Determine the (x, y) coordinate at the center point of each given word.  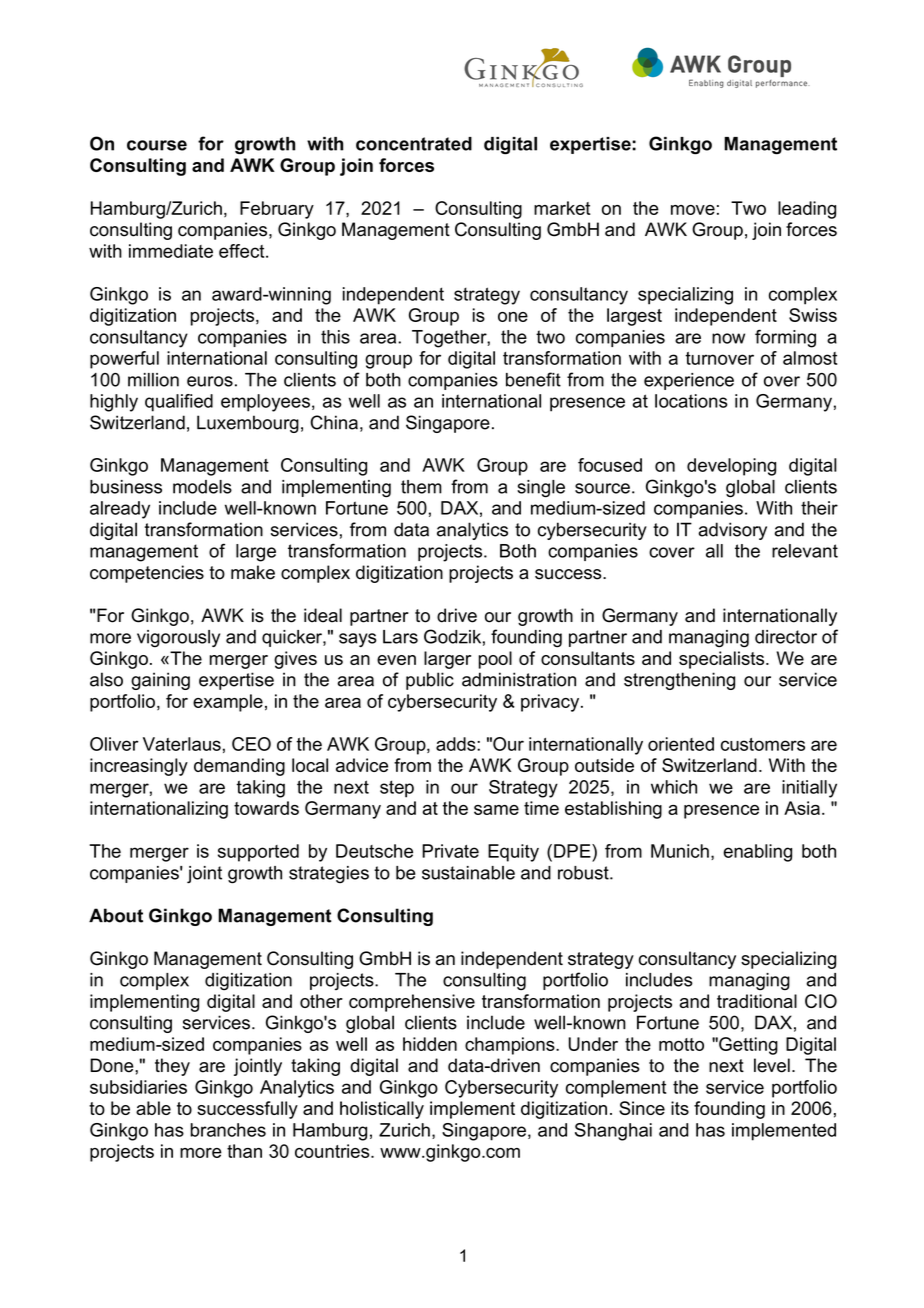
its (680, 1108)
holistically (382, 1110)
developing (731, 467)
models (202, 487)
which (674, 787)
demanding (239, 767)
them (421, 487)
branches (228, 1130)
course (157, 145)
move (693, 210)
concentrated (414, 144)
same (496, 810)
